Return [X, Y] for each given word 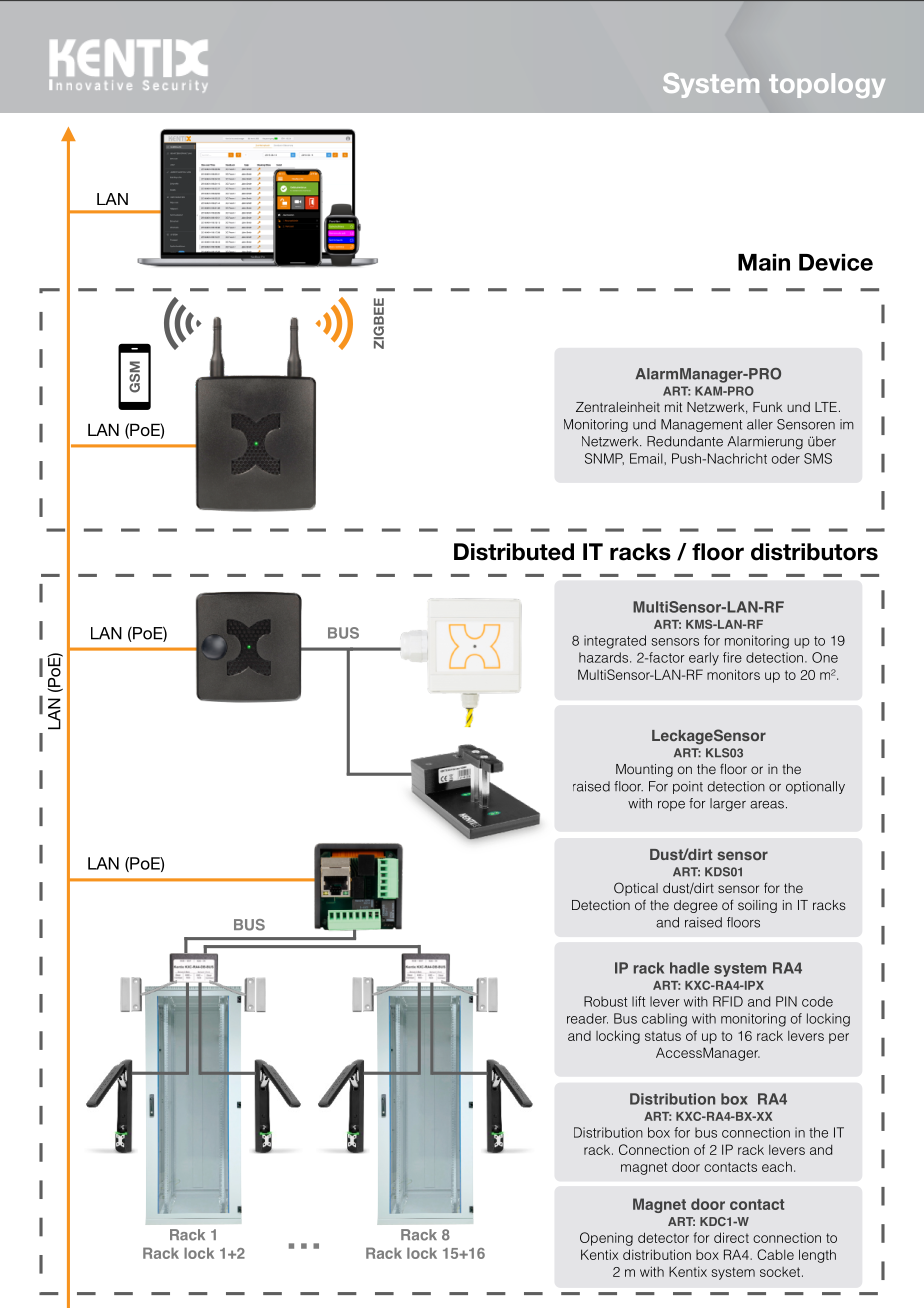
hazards [605, 657]
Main [764, 262]
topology [827, 85]
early [704, 659]
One [825, 657]
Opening [606, 1239]
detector [663, 1237]
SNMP [604, 459]
